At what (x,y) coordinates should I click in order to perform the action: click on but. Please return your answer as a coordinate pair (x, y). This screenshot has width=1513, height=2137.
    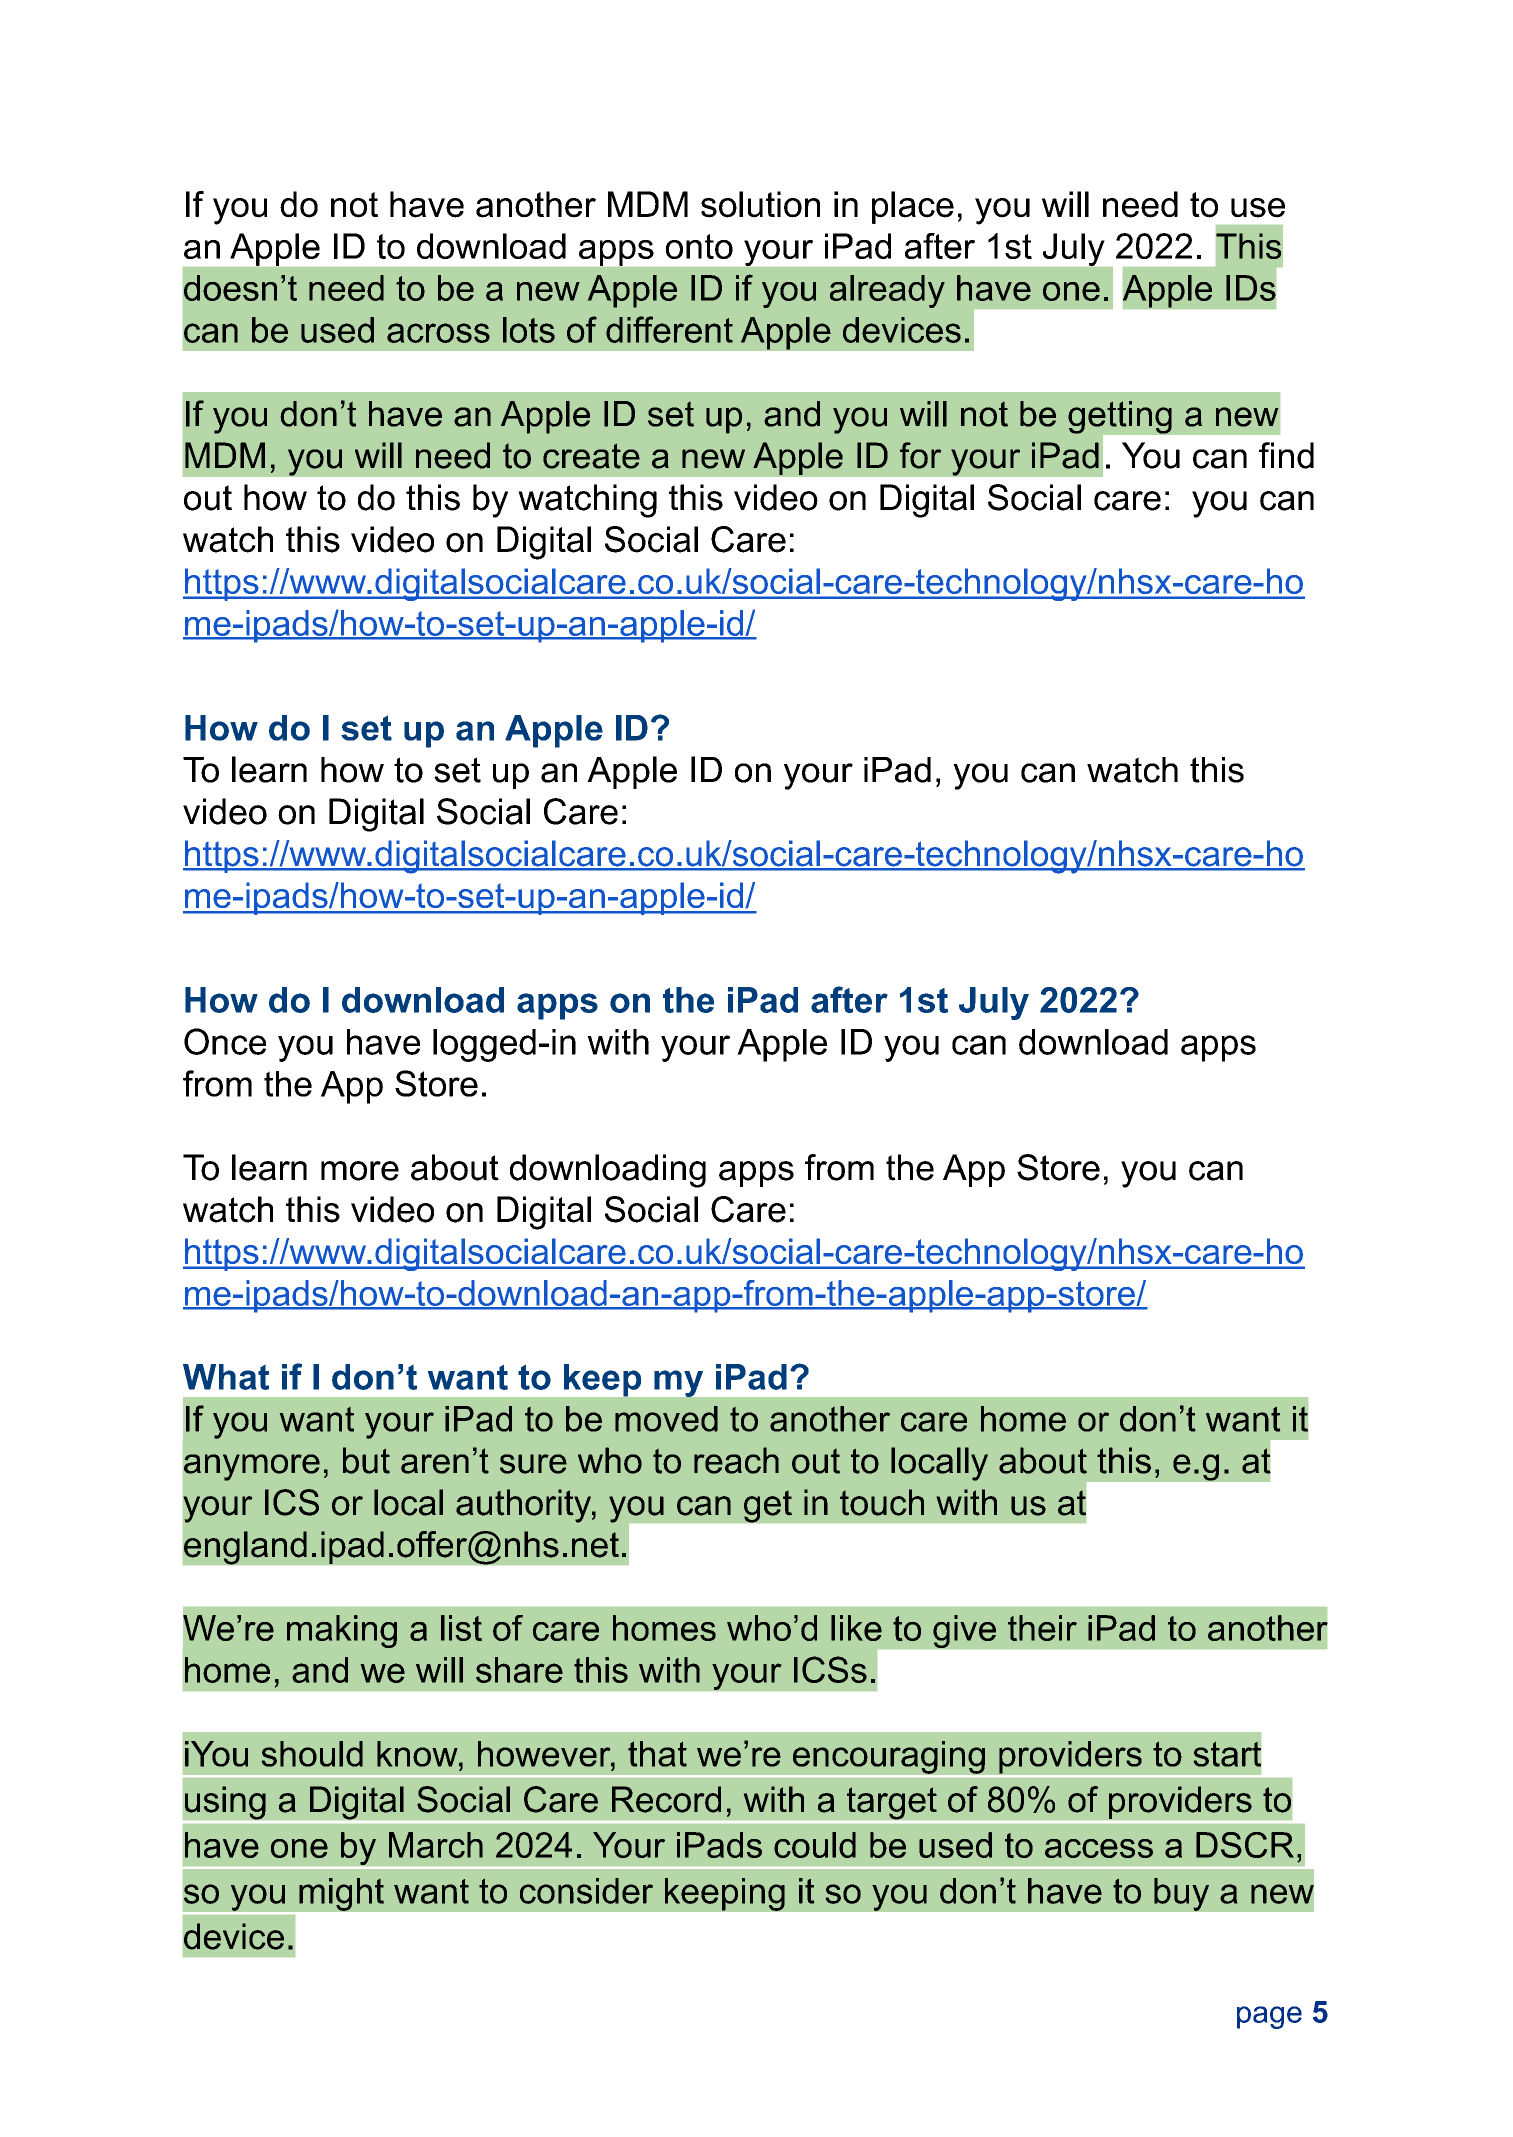
    Looking at the image, I should click on (366, 1460).
